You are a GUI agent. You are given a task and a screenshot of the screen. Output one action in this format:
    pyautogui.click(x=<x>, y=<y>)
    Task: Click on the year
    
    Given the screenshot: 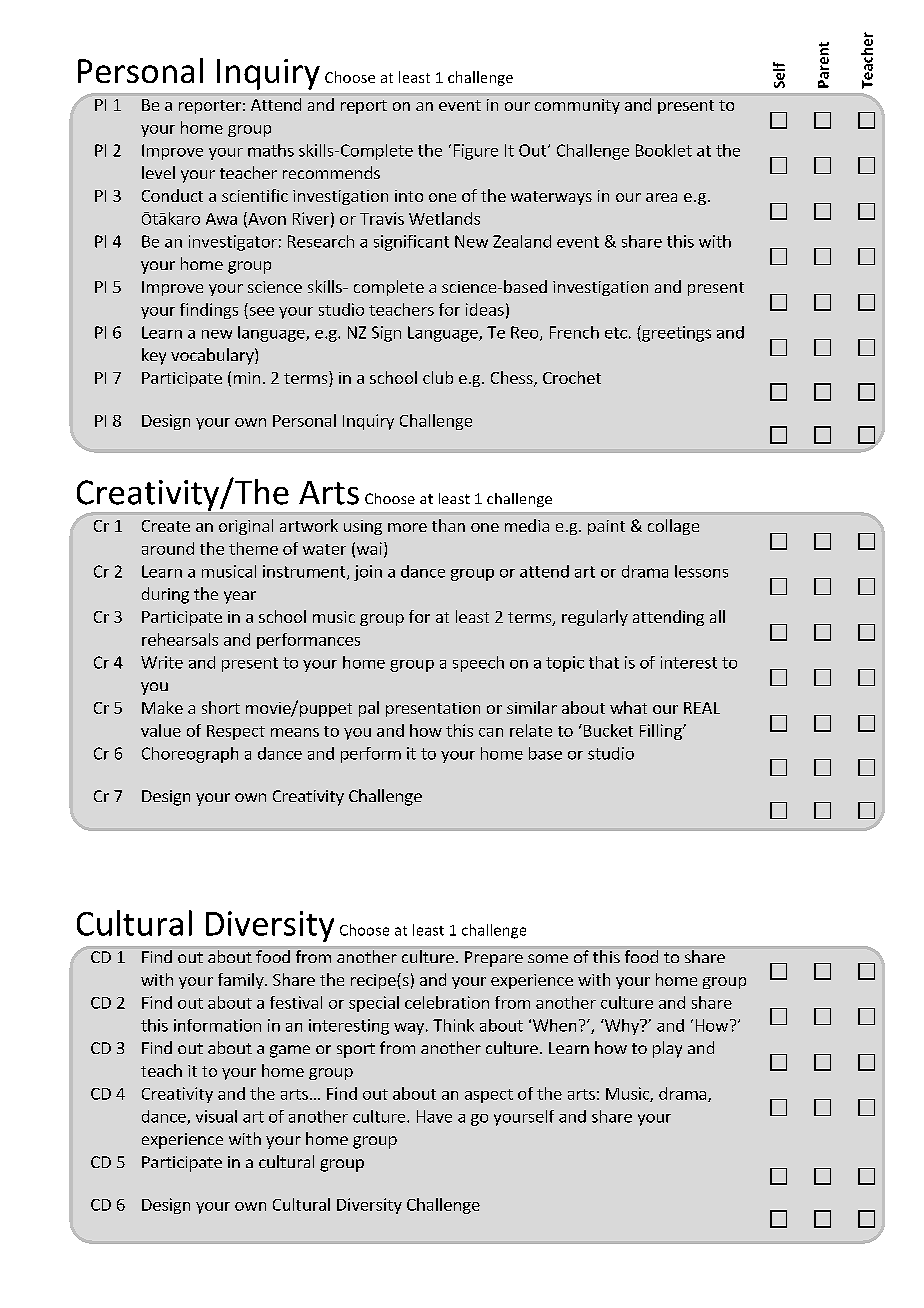 What is the action you would take?
    pyautogui.click(x=240, y=597)
